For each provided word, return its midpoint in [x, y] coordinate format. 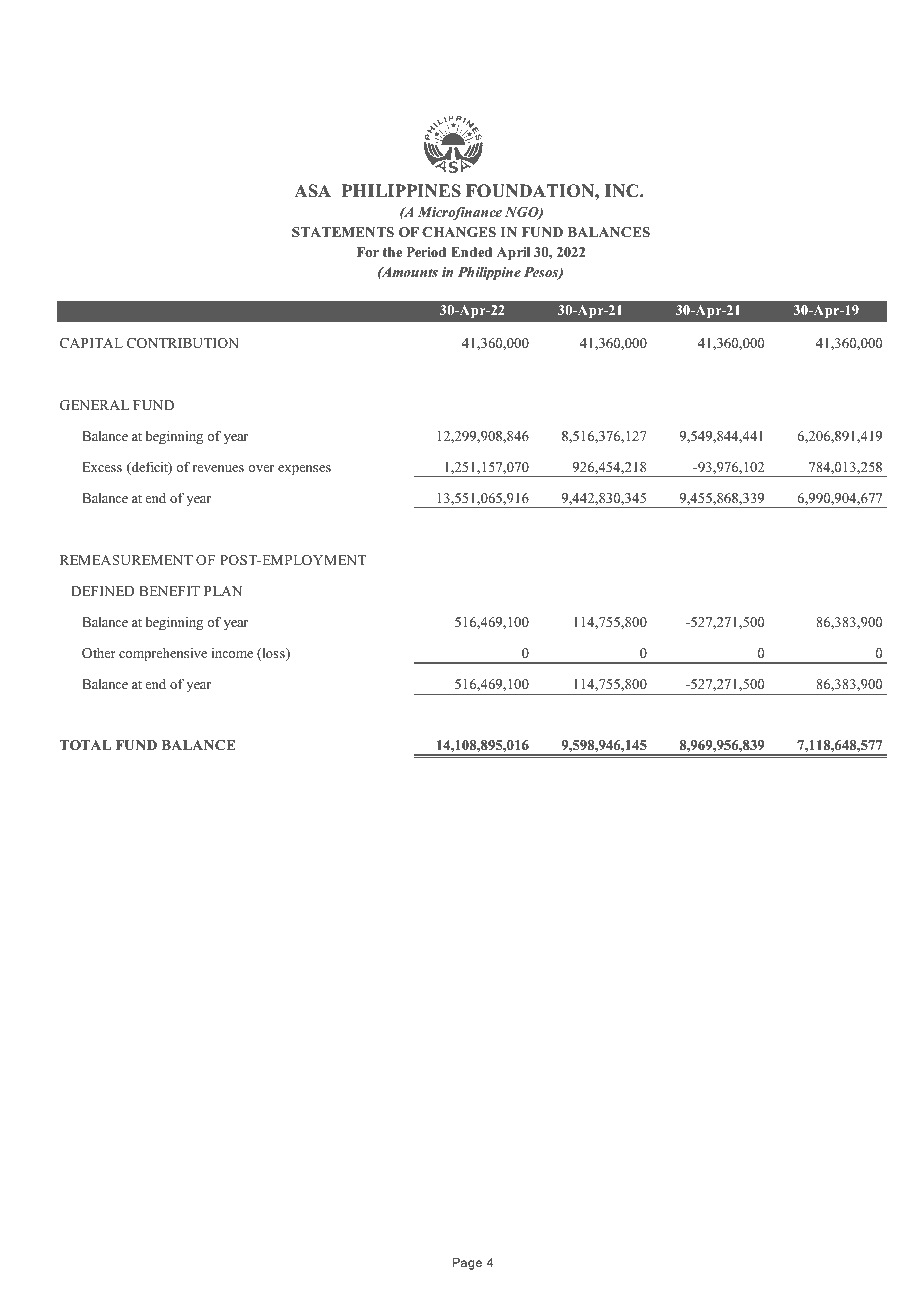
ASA [312, 191]
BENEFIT [169, 591]
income [232, 653]
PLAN [223, 591]
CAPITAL [91, 343]
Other [99, 653]
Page [467, 1264]
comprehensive [163, 654]
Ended [471, 252]
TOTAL [85, 745]
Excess [102, 467]
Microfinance [460, 213]
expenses [304, 470]
